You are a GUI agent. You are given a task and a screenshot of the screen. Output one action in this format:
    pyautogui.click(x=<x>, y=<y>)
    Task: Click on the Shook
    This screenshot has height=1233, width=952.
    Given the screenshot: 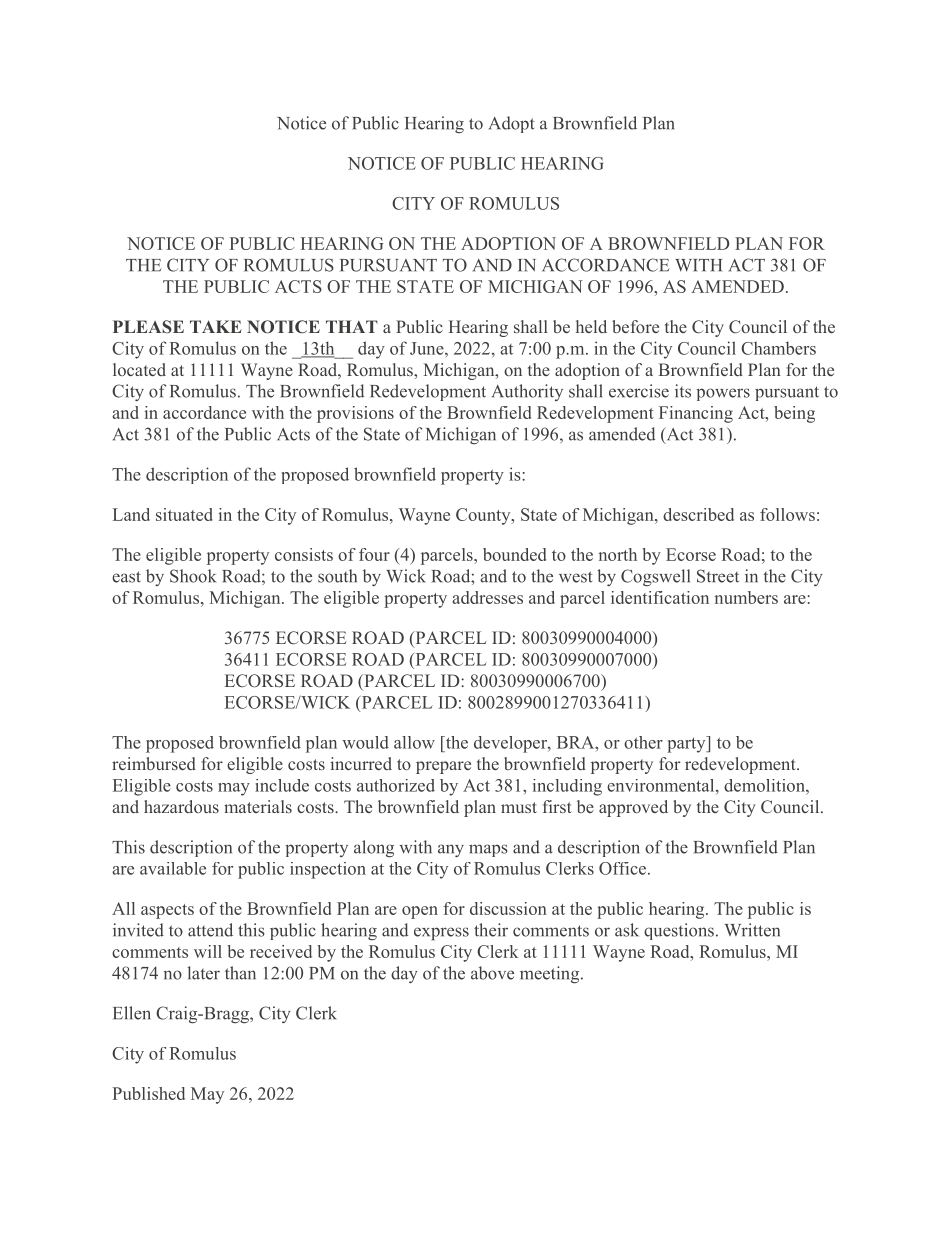 What is the action you would take?
    pyautogui.click(x=193, y=576)
